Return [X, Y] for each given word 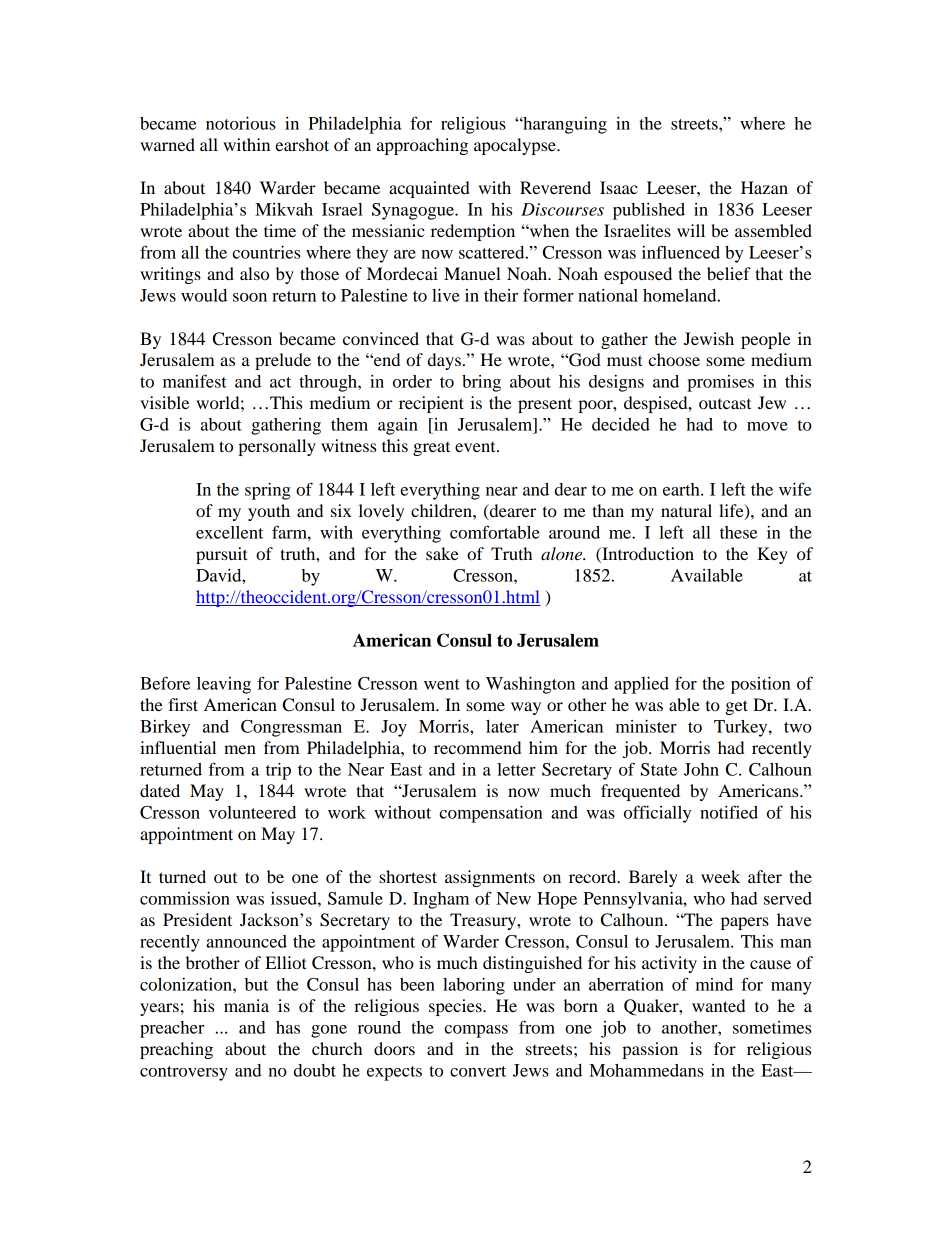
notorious [241, 123]
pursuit [222, 555]
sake [442, 553]
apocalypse [516, 146]
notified [729, 812]
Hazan [764, 187]
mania [246, 1005]
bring [481, 383]
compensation [491, 814]
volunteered [252, 812]
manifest [195, 381]
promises [720, 383]
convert [478, 1071]
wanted [718, 1005]
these [738, 532]
